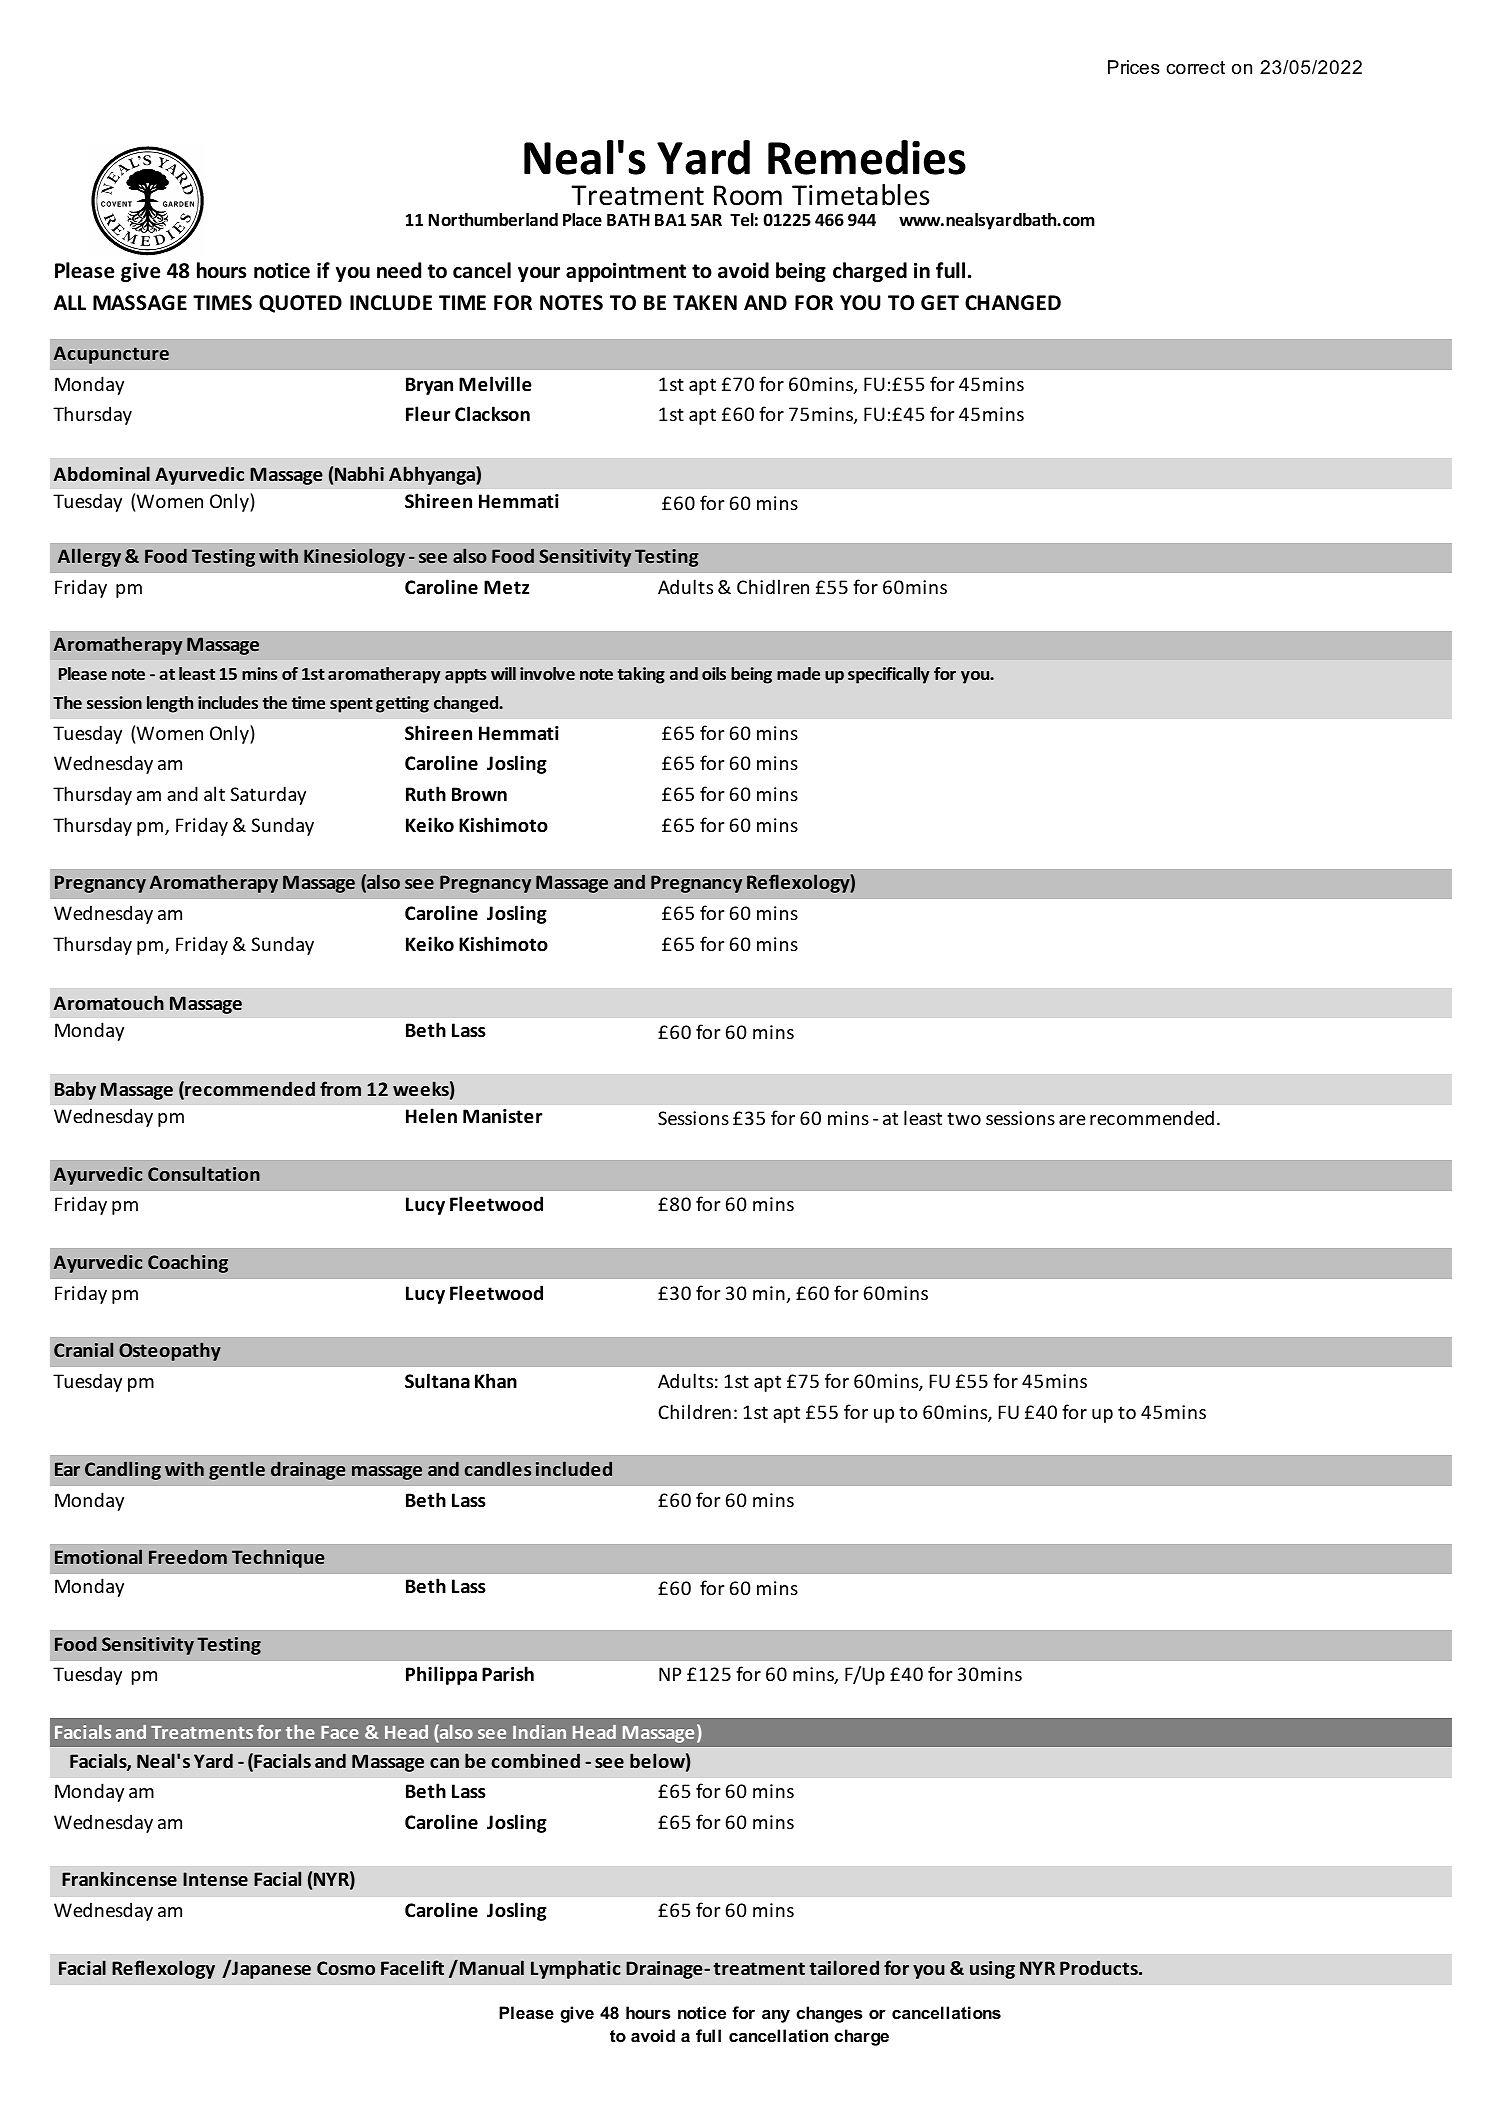 This screenshot has height=2124, width=1502. Describe the element at coordinates (1134, 67) in the screenshot. I see `Prices` at that location.
